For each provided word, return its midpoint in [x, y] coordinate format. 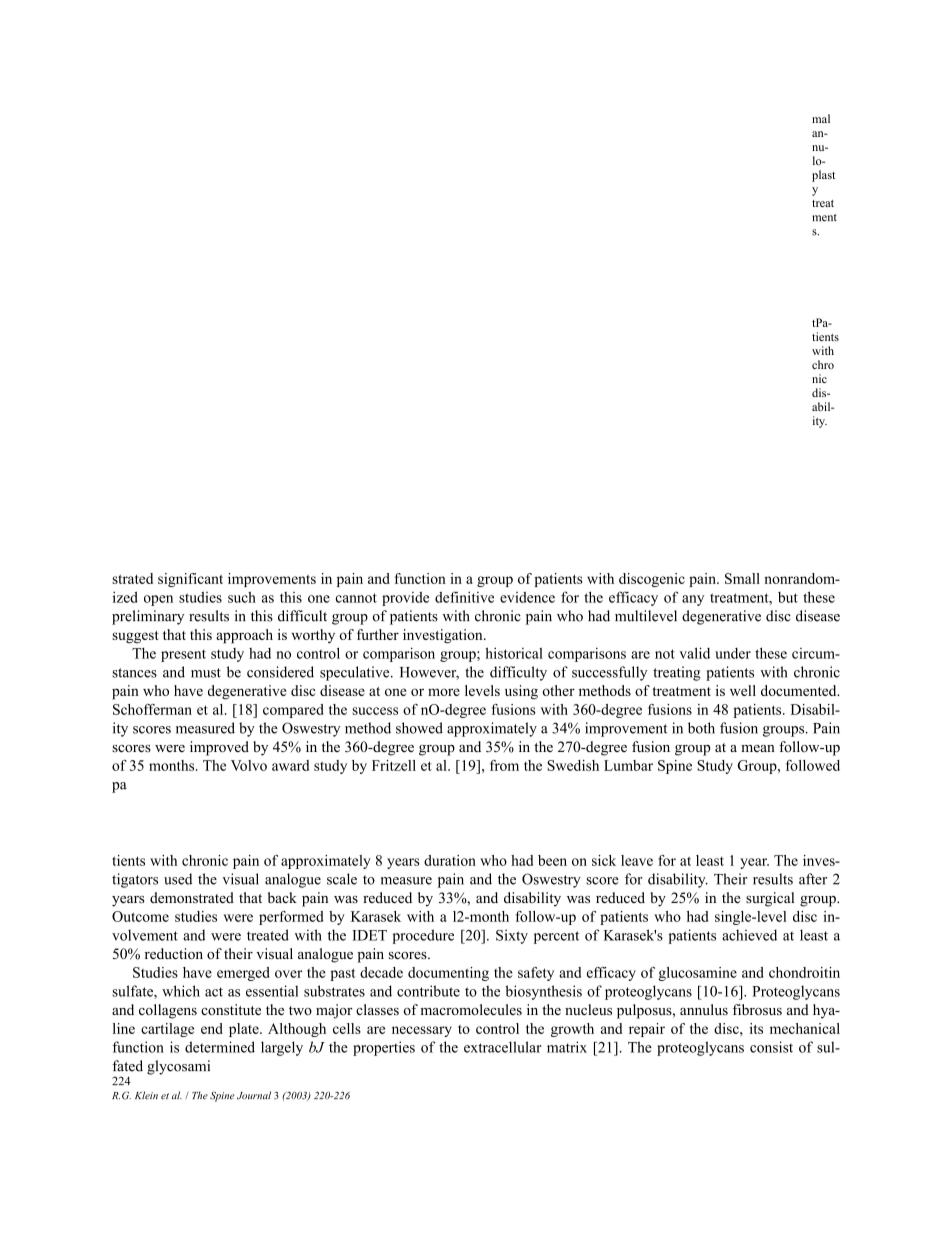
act [214, 992]
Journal [254, 1095]
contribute [428, 991]
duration [450, 860]
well [743, 690]
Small [742, 578]
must [206, 673]
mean [758, 748]
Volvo [249, 765]
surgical [770, 899]
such [242, 597]
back [282, 897]
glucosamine [697, 974]
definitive [464, 597]
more [444, 692]
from [504, 765]
